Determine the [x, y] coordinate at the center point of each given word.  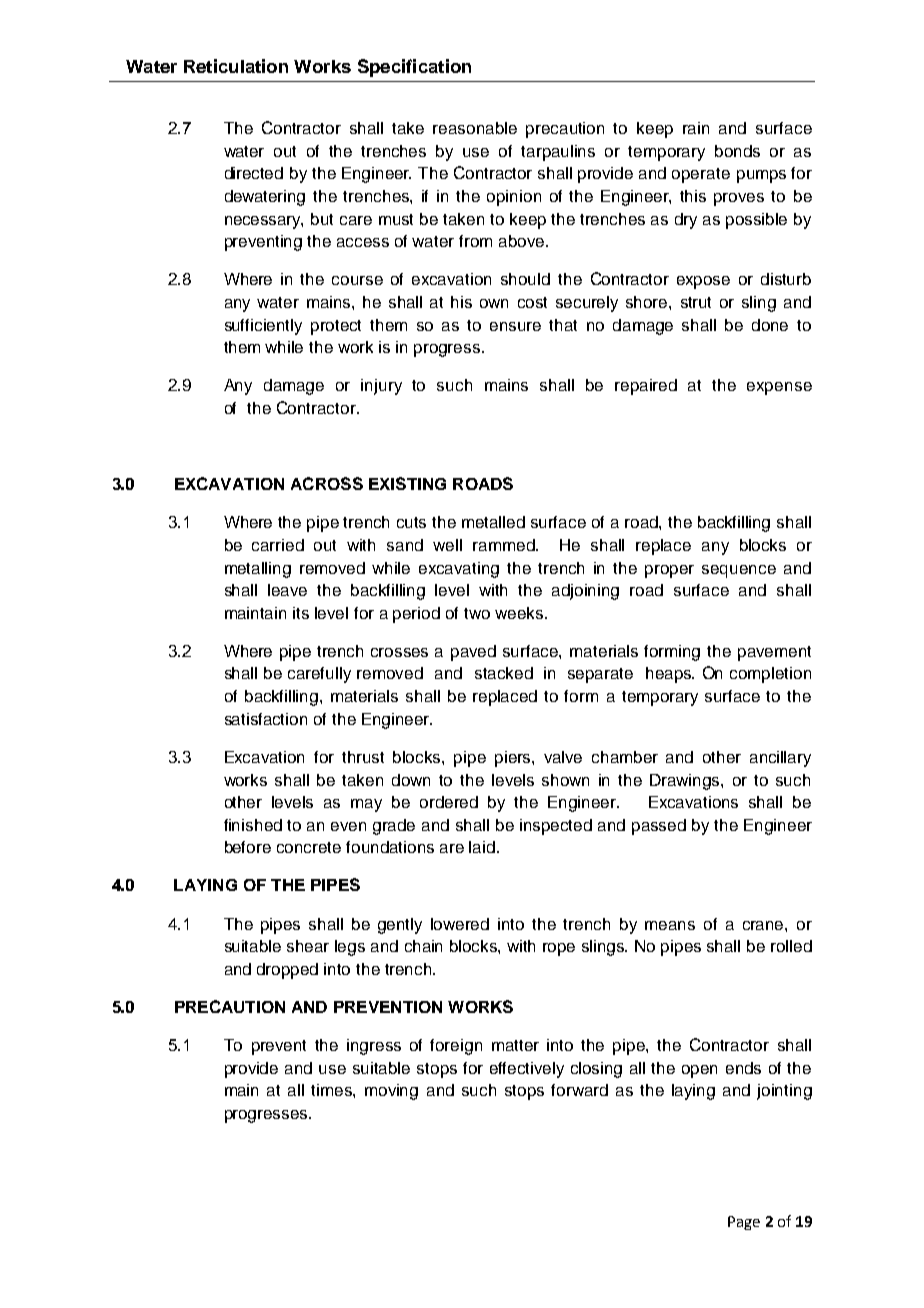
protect [336, 327]
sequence [739, 571]
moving [391, 1092]
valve [563, 757]
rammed [505, 545]
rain [696, 128]
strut [696, 302]
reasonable [475, 128]
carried [278, 545]
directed [254, 173]
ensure [515, 326]
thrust [363, 757]
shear [308, 946]
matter [515, 1045]
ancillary [780, 759]
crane [764, 925]
